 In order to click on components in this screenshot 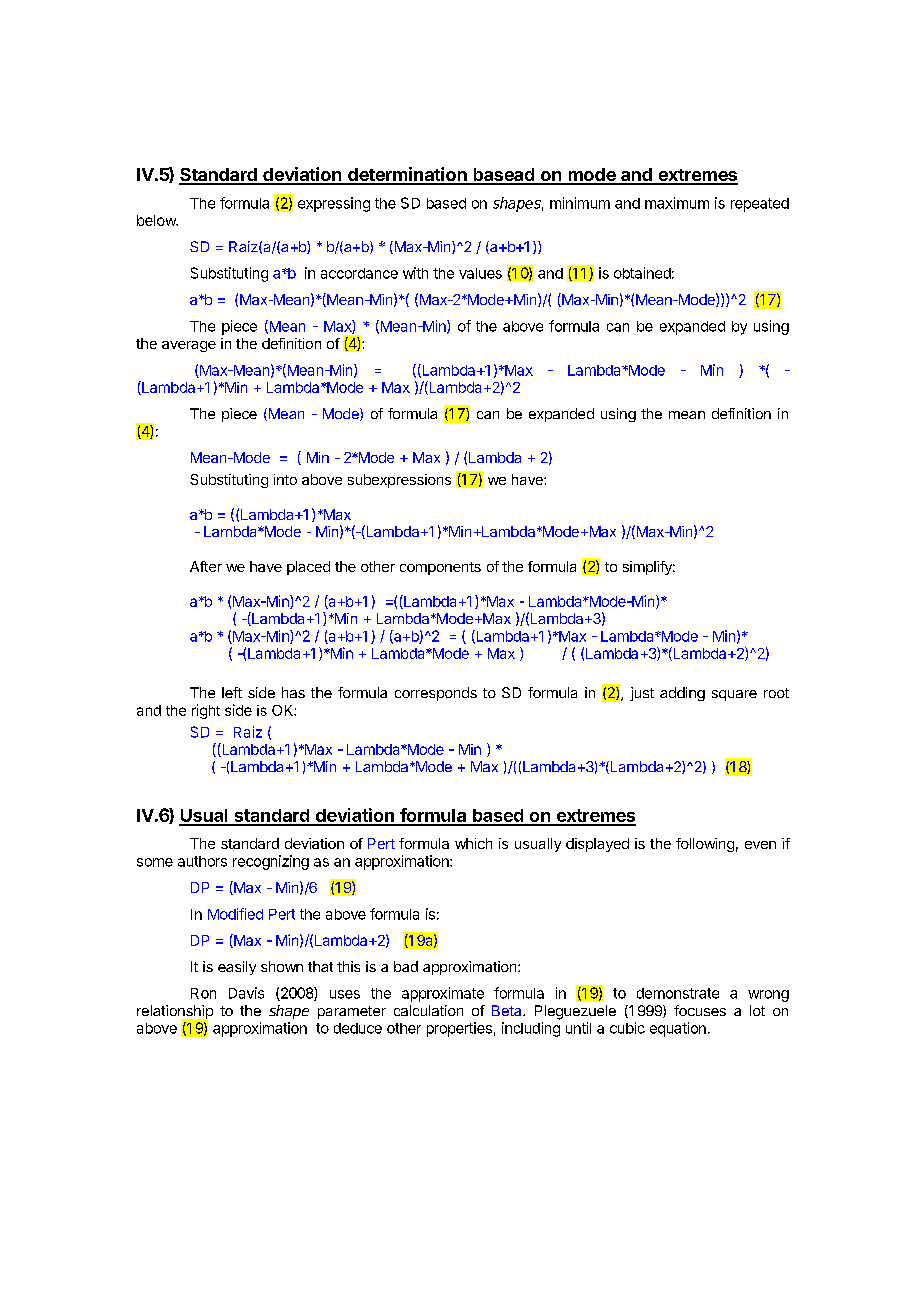, I will do `click(440, 568)`.
